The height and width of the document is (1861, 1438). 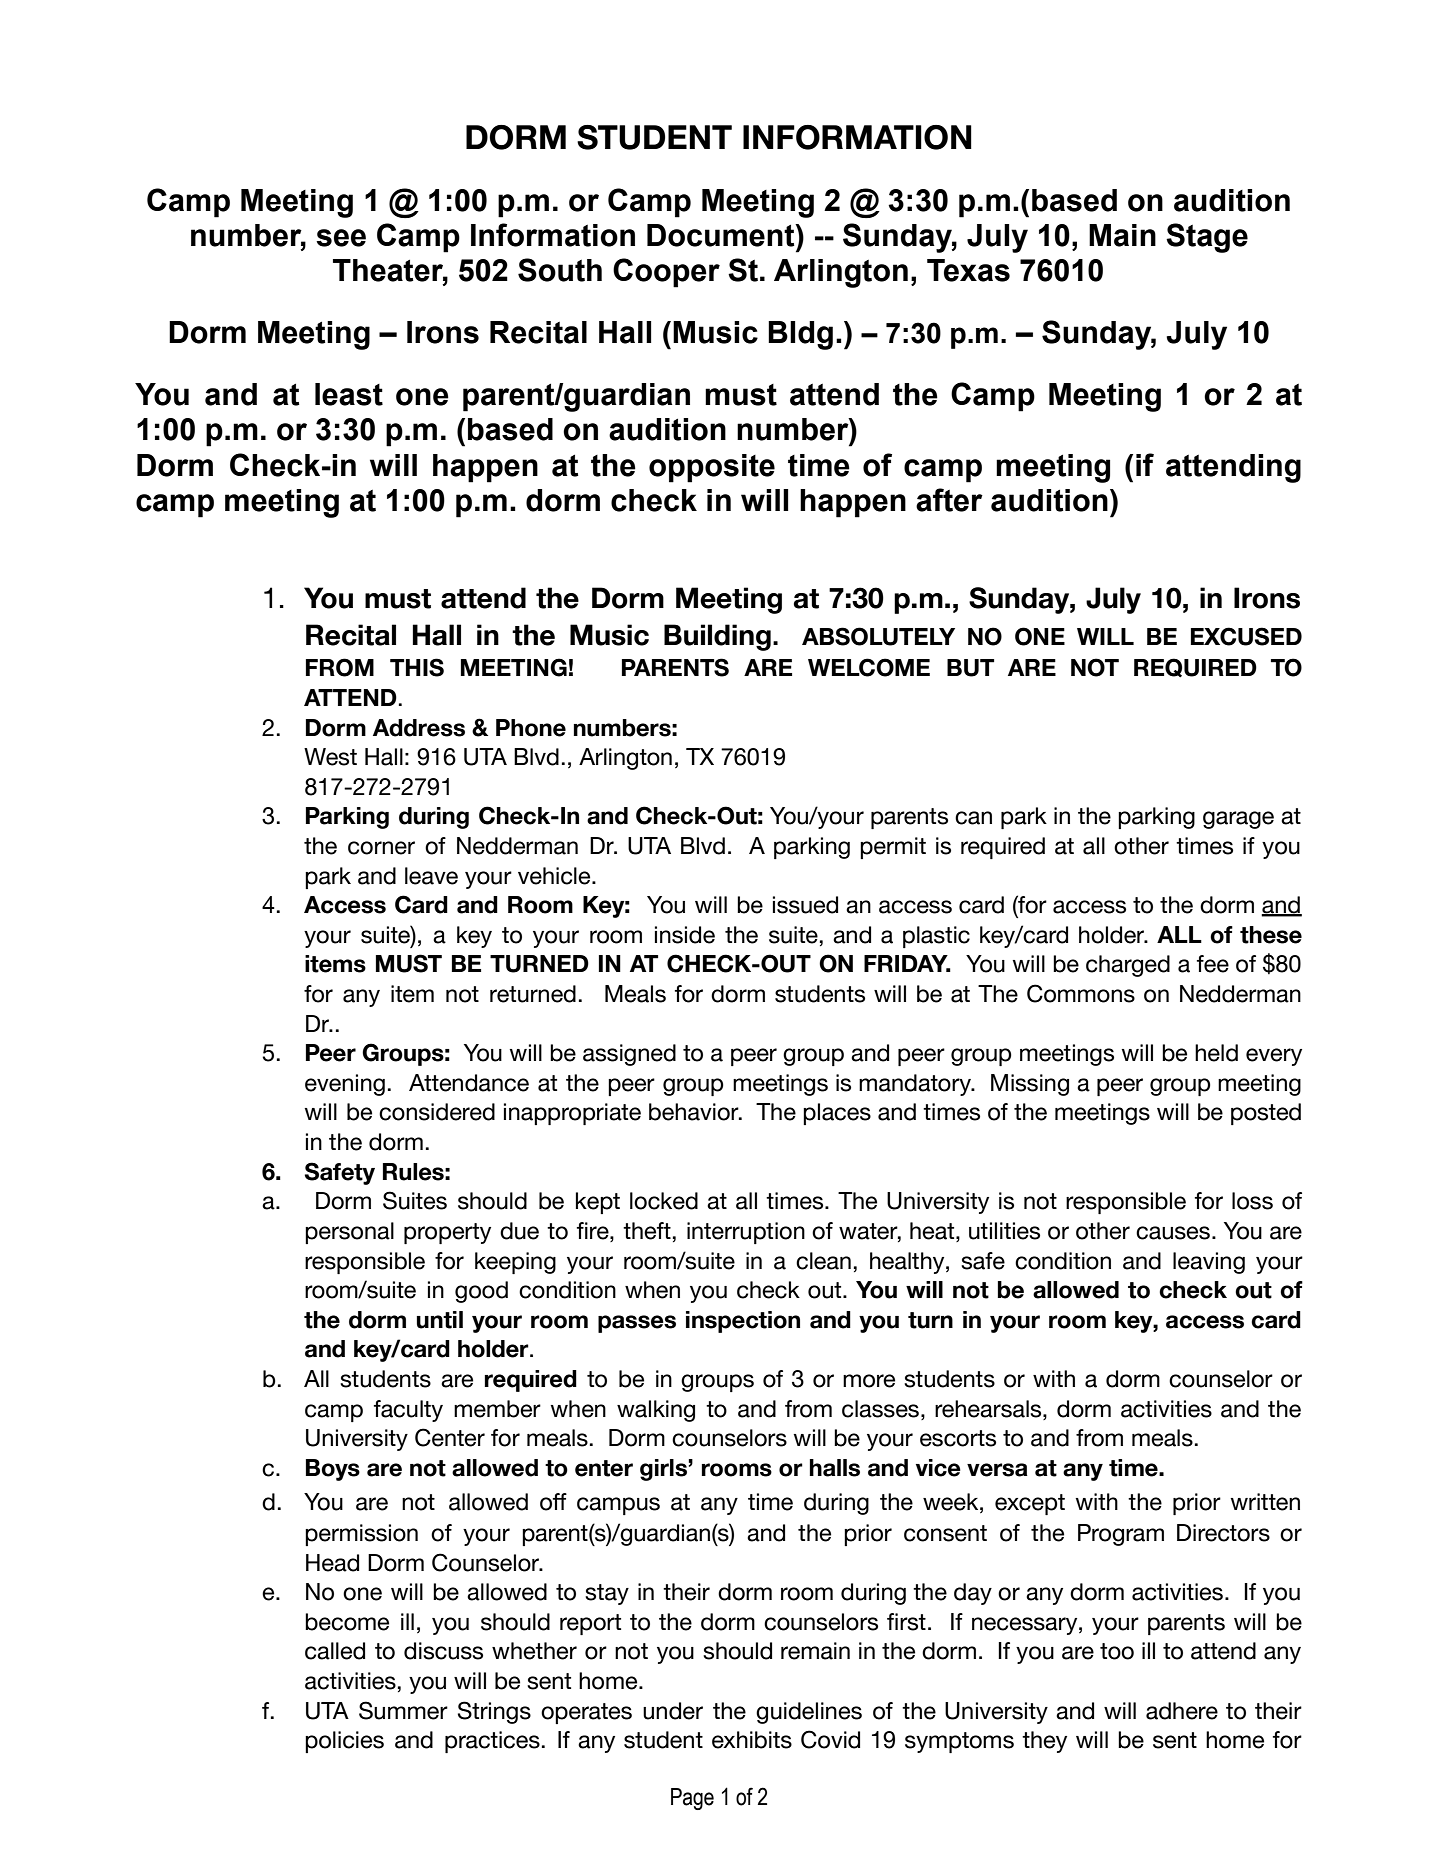 I want to click on leaving, so click(x=1209, y=1263).
